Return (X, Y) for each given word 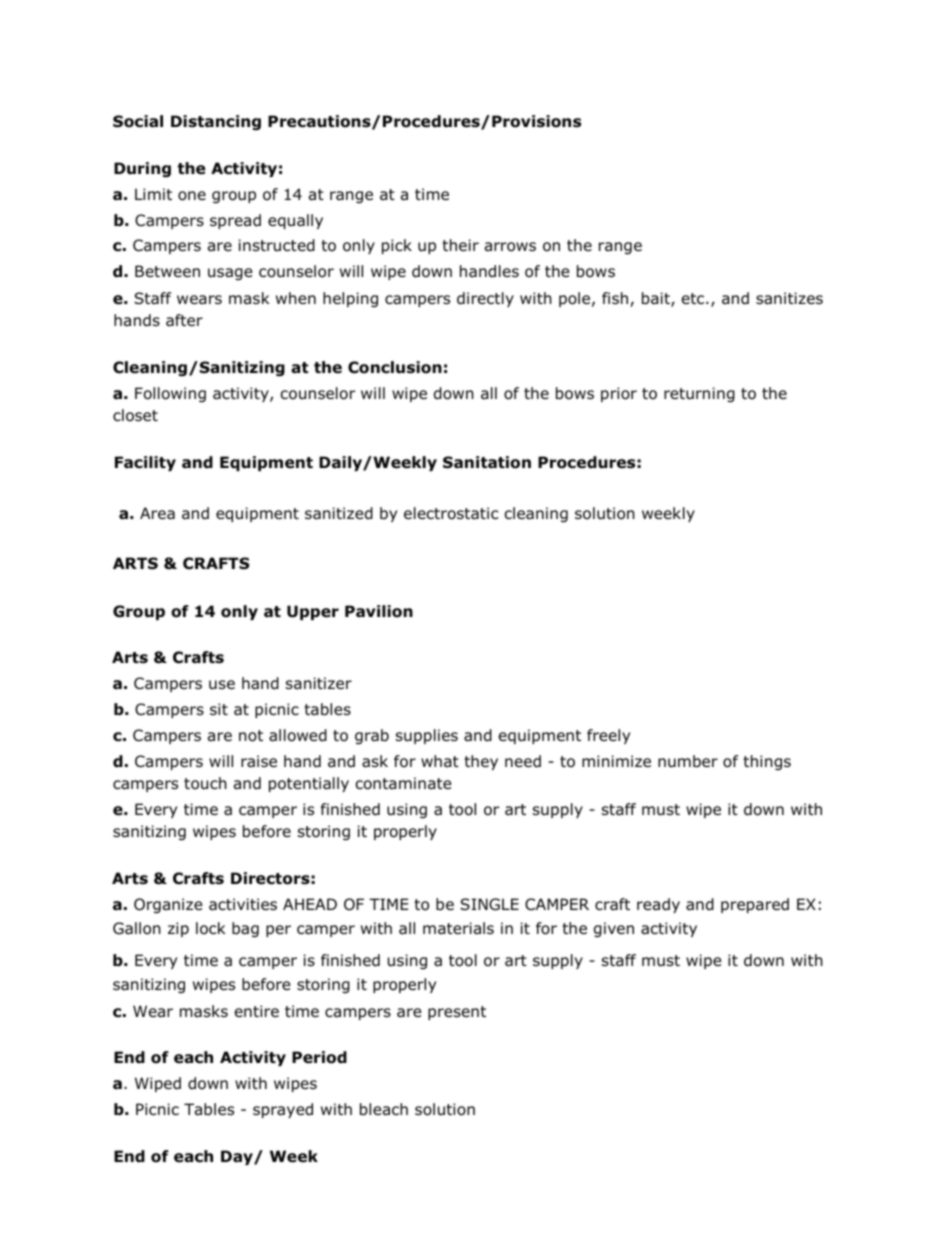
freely (608, 736)
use (222, 685)
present (457, 1013)
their (460, 245)
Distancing (216, 122)
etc (694, 298)
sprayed (283, 1110)
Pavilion (379, 611)
